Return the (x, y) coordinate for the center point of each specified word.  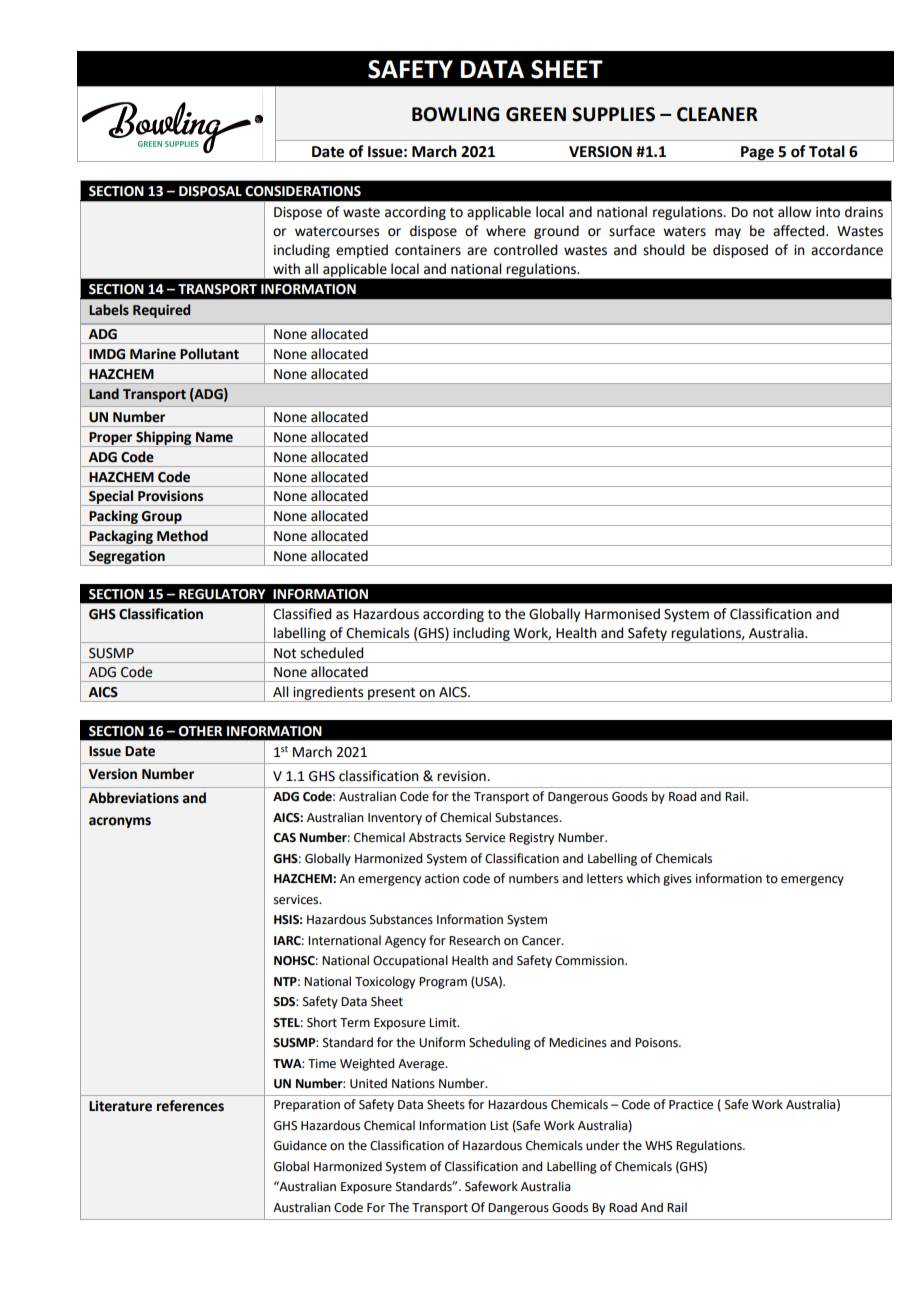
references (190, 1106)
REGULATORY (222, 594)
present (392, 694)
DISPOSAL (210, 191)
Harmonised (622, 614)
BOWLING (455, 114)
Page (757, 154)
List (499, 1126)
